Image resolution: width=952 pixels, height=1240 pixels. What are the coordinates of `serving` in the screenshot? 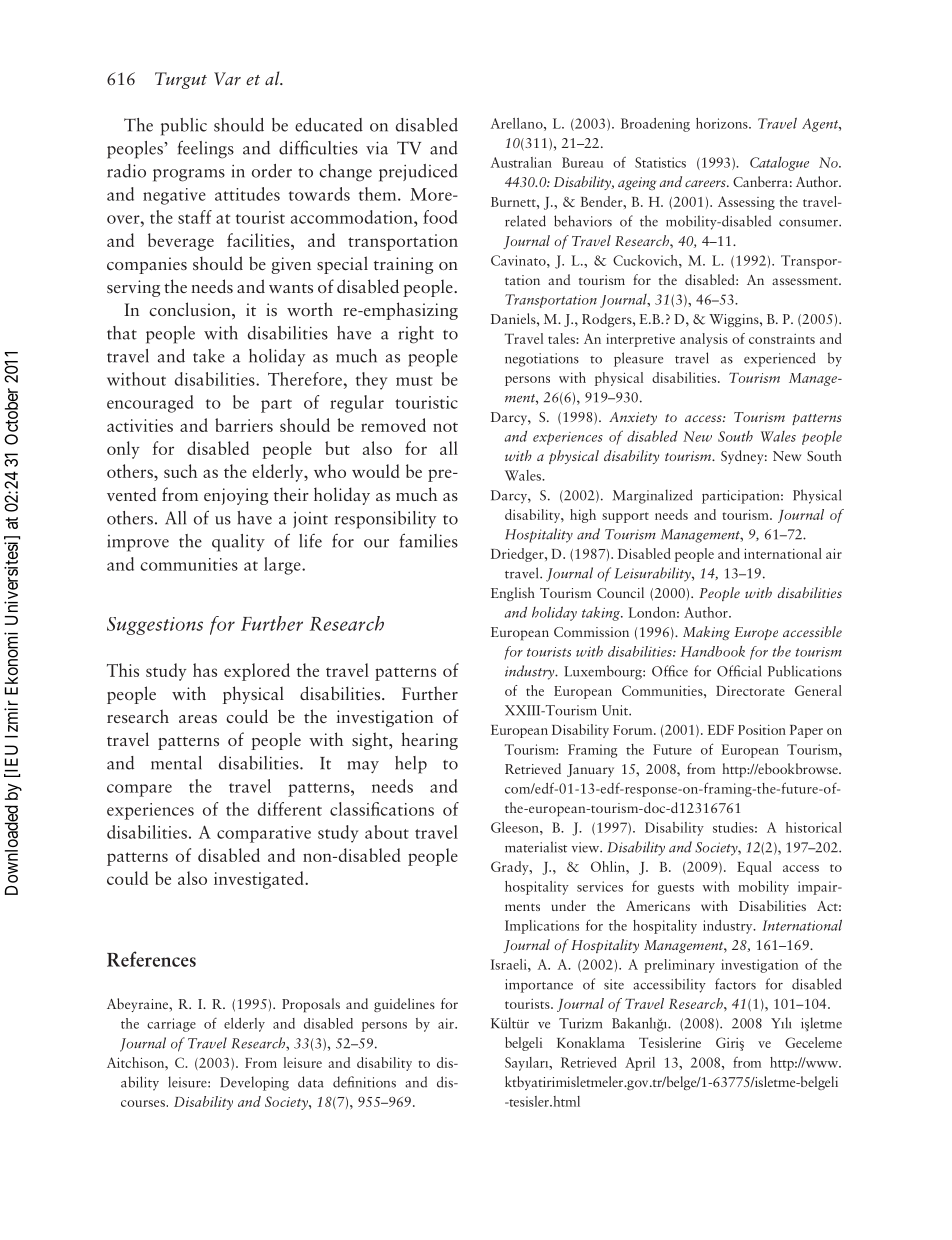 It's located at (133, 288).
